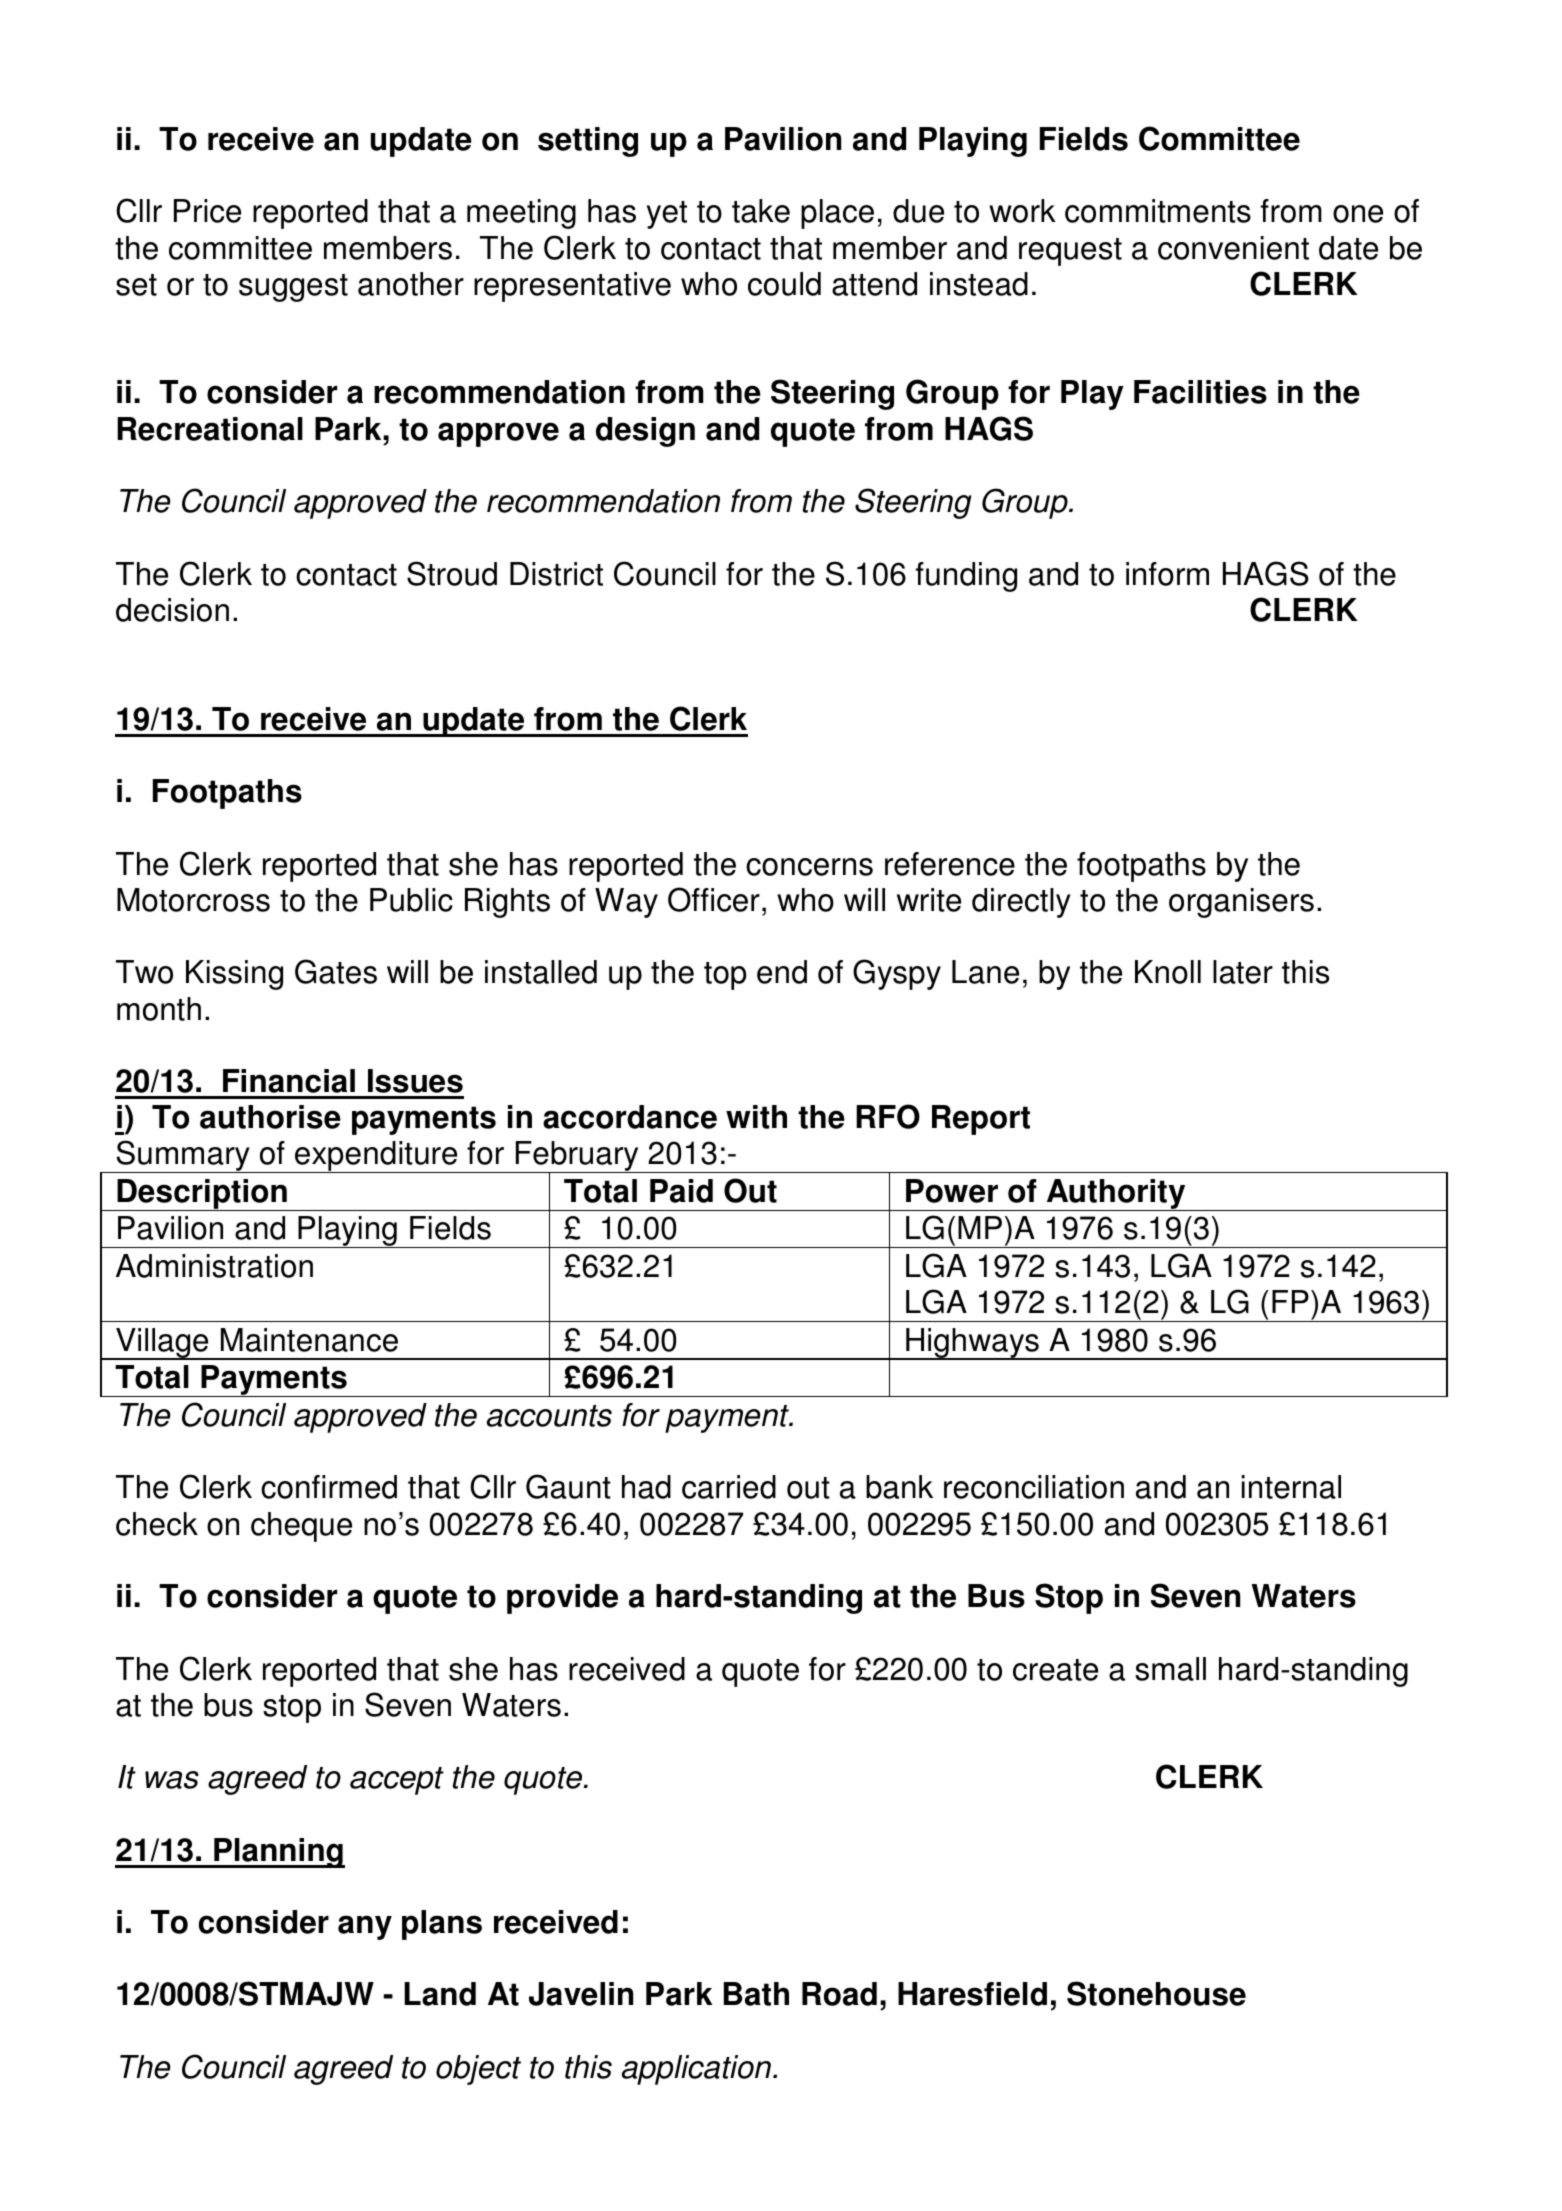  What do you see at coordinates (207, 211) in the screenshot?
I see `Price` at bounding box center [207, 211].
